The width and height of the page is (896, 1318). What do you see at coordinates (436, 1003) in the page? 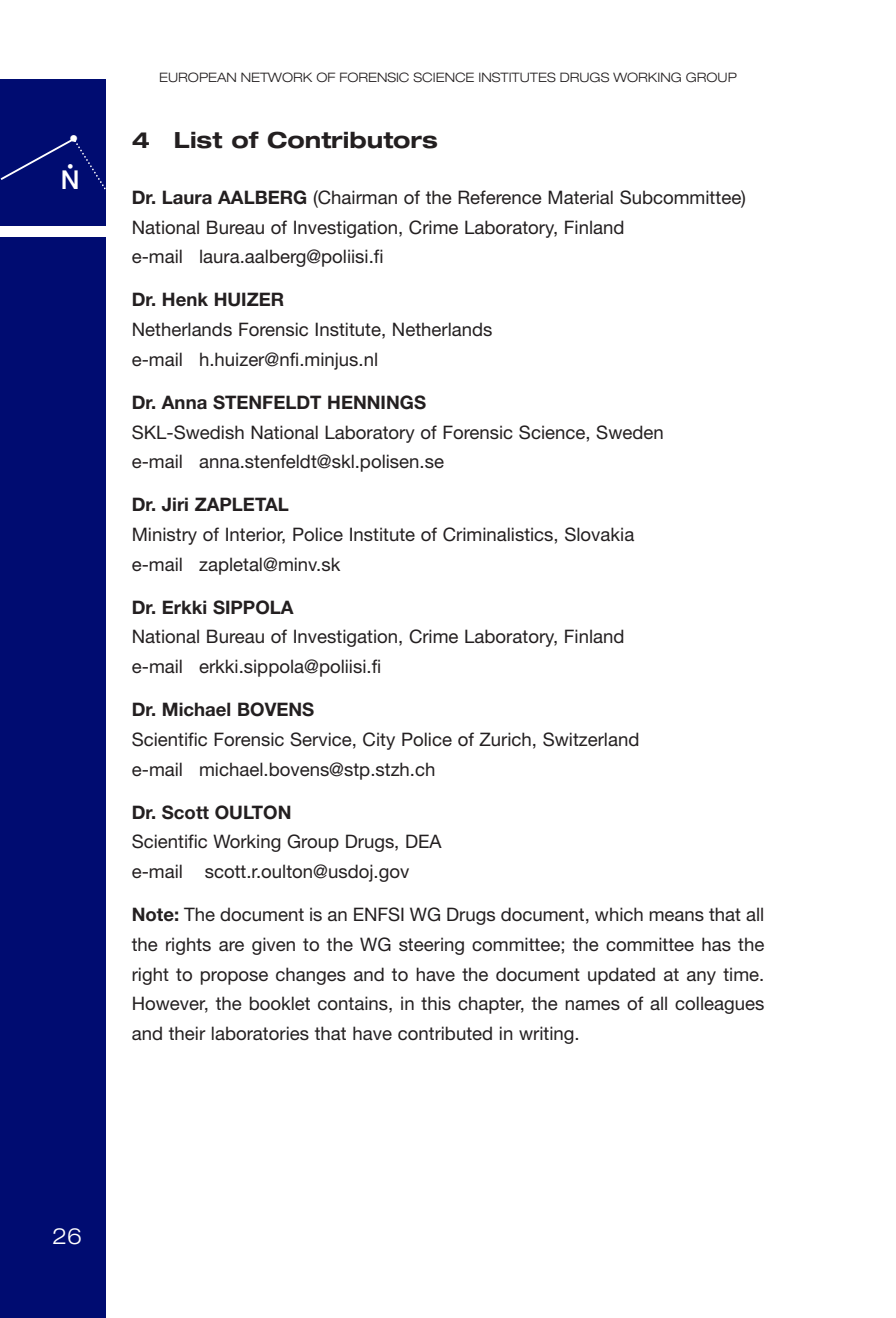
I see `this` at bounding box center [436, 1003].
